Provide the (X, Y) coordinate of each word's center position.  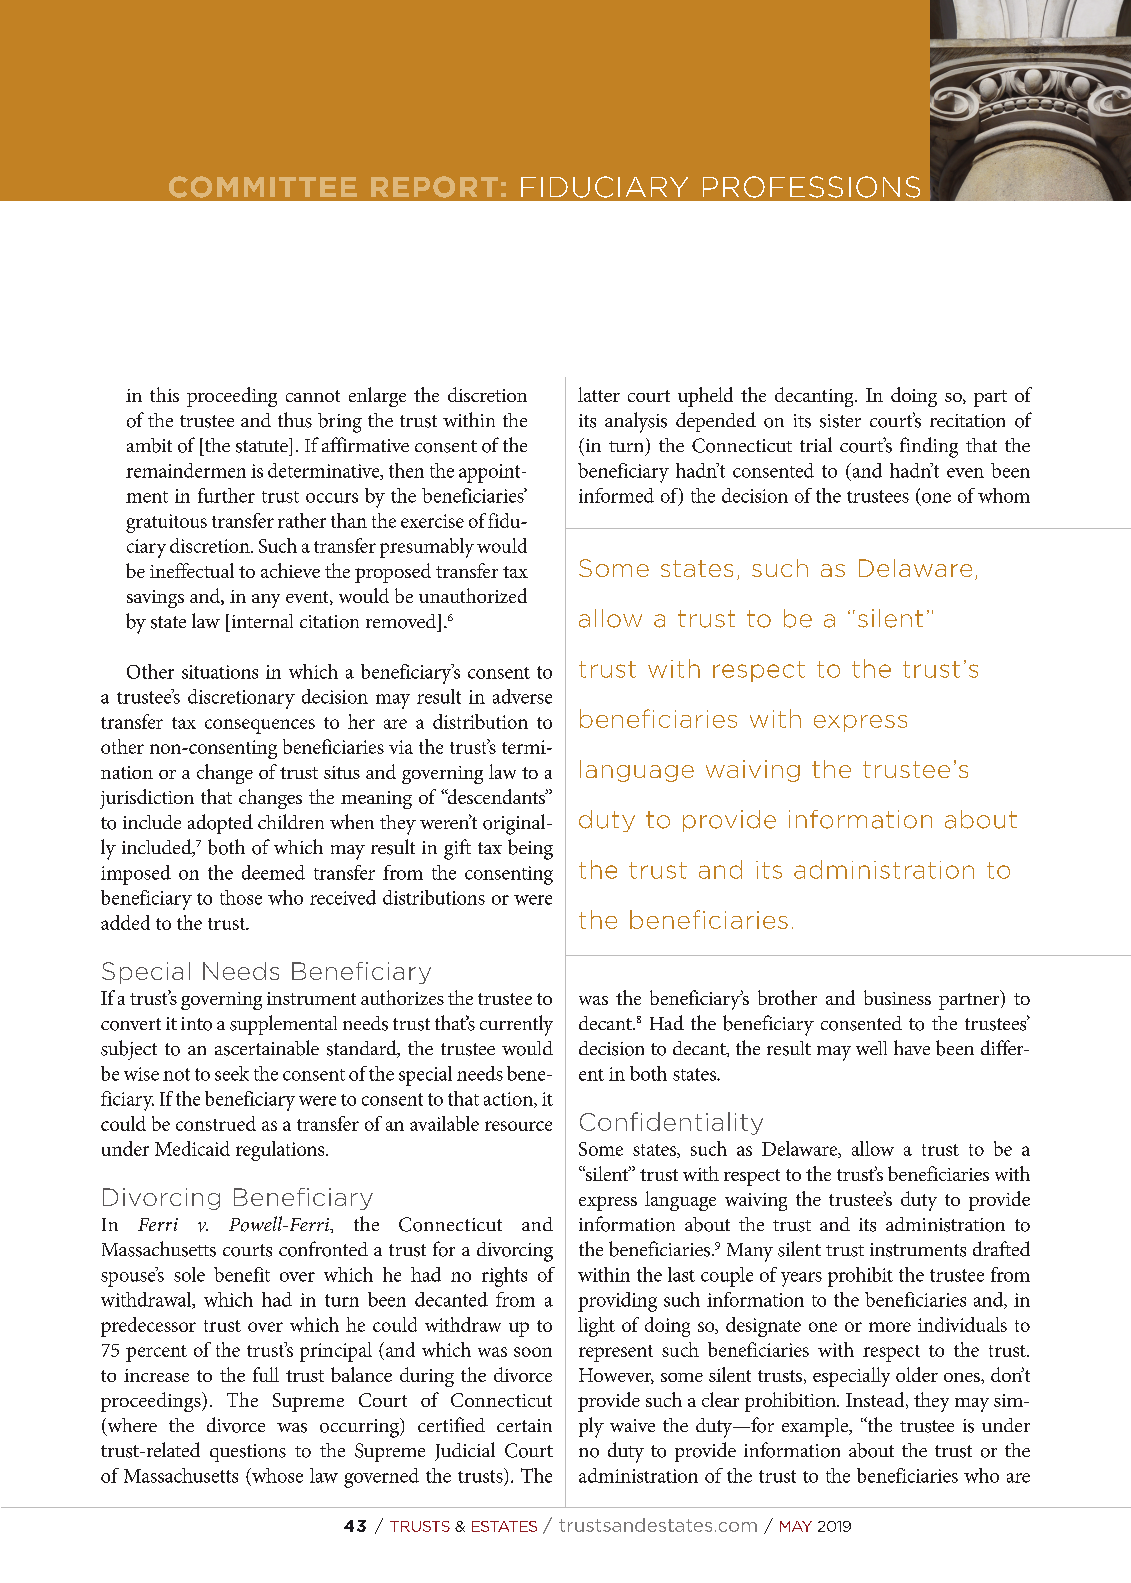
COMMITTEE (263, 187)
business (897, 997)
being (530, 849)
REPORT (434, 187)
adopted (220, 824)
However (616, 1376)
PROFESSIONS (811, 187)
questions (248, 1453)
